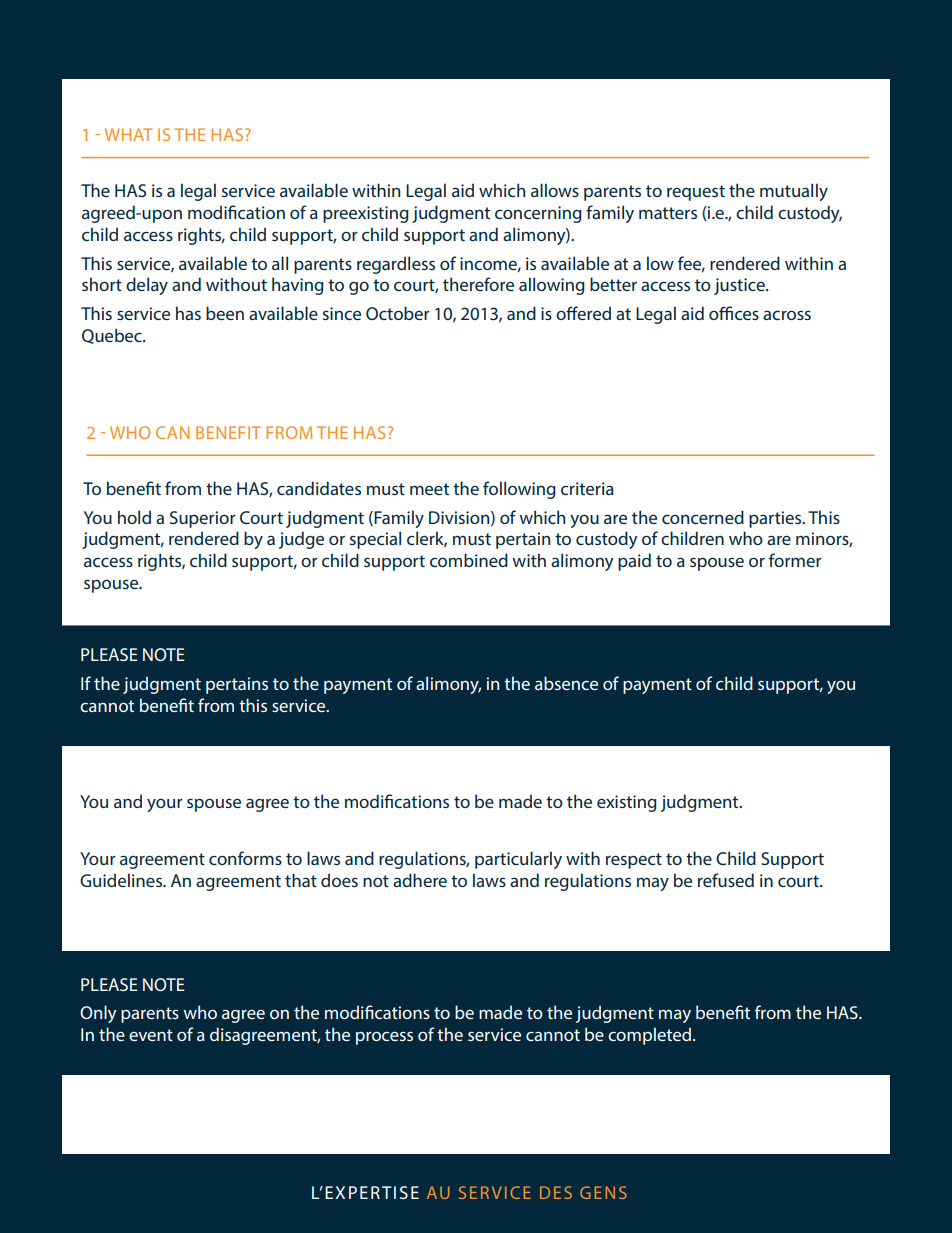  I want to click on WHAT, so click(128, 134).
